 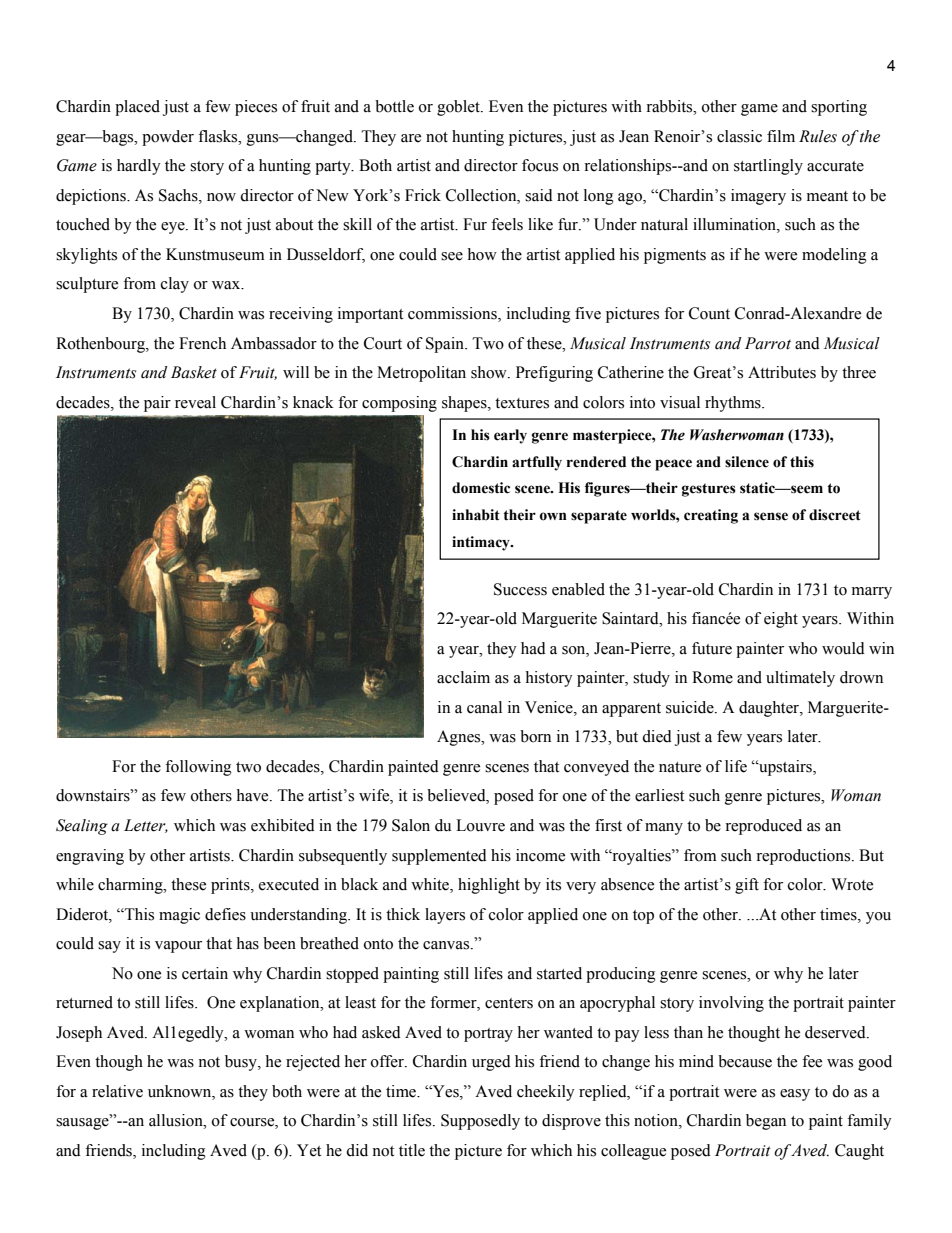 I want to click on powder, so click(x=168, y=138).
